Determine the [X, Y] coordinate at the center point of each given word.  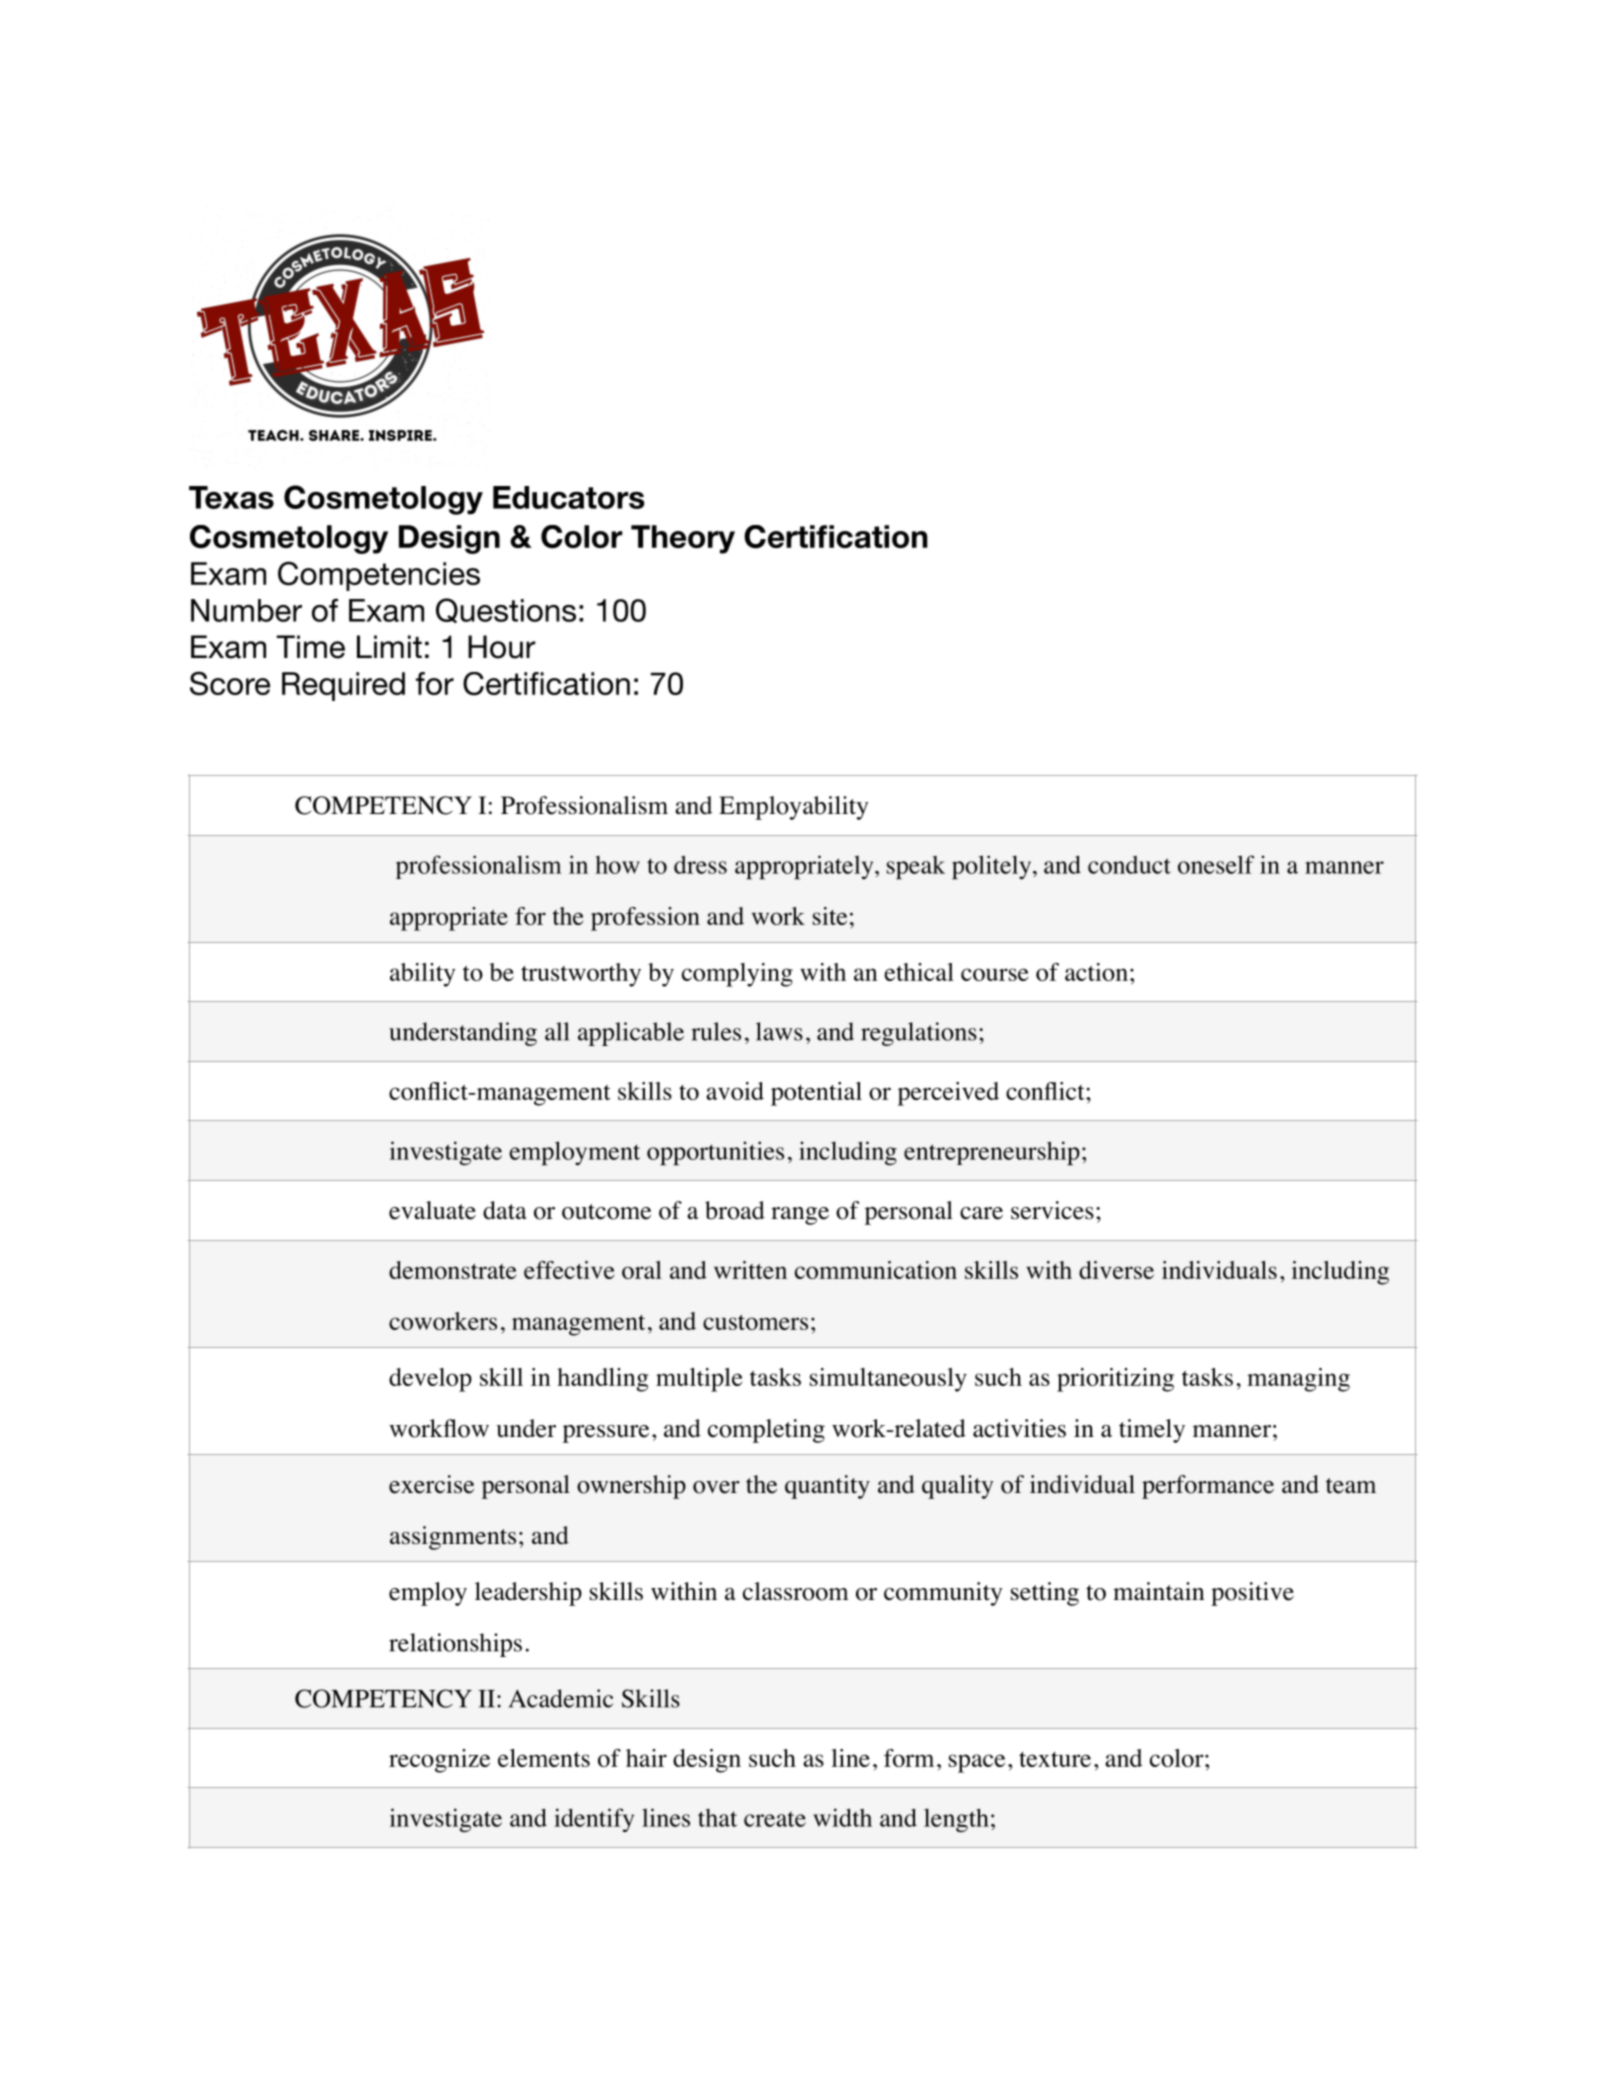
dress [700, 864]
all [557, 1031]
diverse [1116, 1270]
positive [1252, 1594]
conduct [1129, 865]
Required [343, 686]
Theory [683, 539]
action [1096, 972]
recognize [439, 1761]
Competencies [379, 576]
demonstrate [452, 1270]
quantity [827, 1487]
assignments [453, 1538]
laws [779, 1031]
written [750, 1270]
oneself [1216, 864]
